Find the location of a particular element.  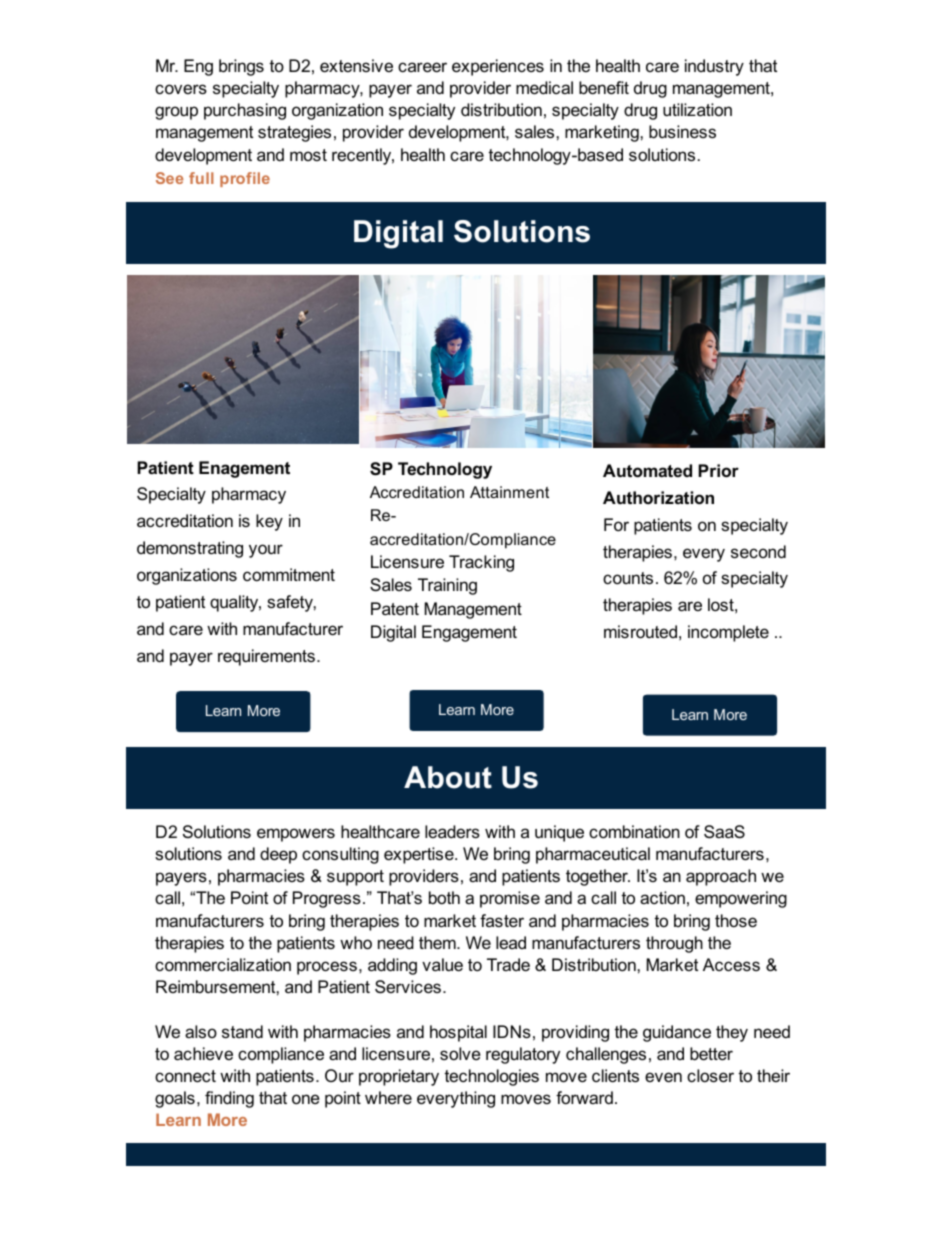

utilization is located at coordinates (697, 109).
